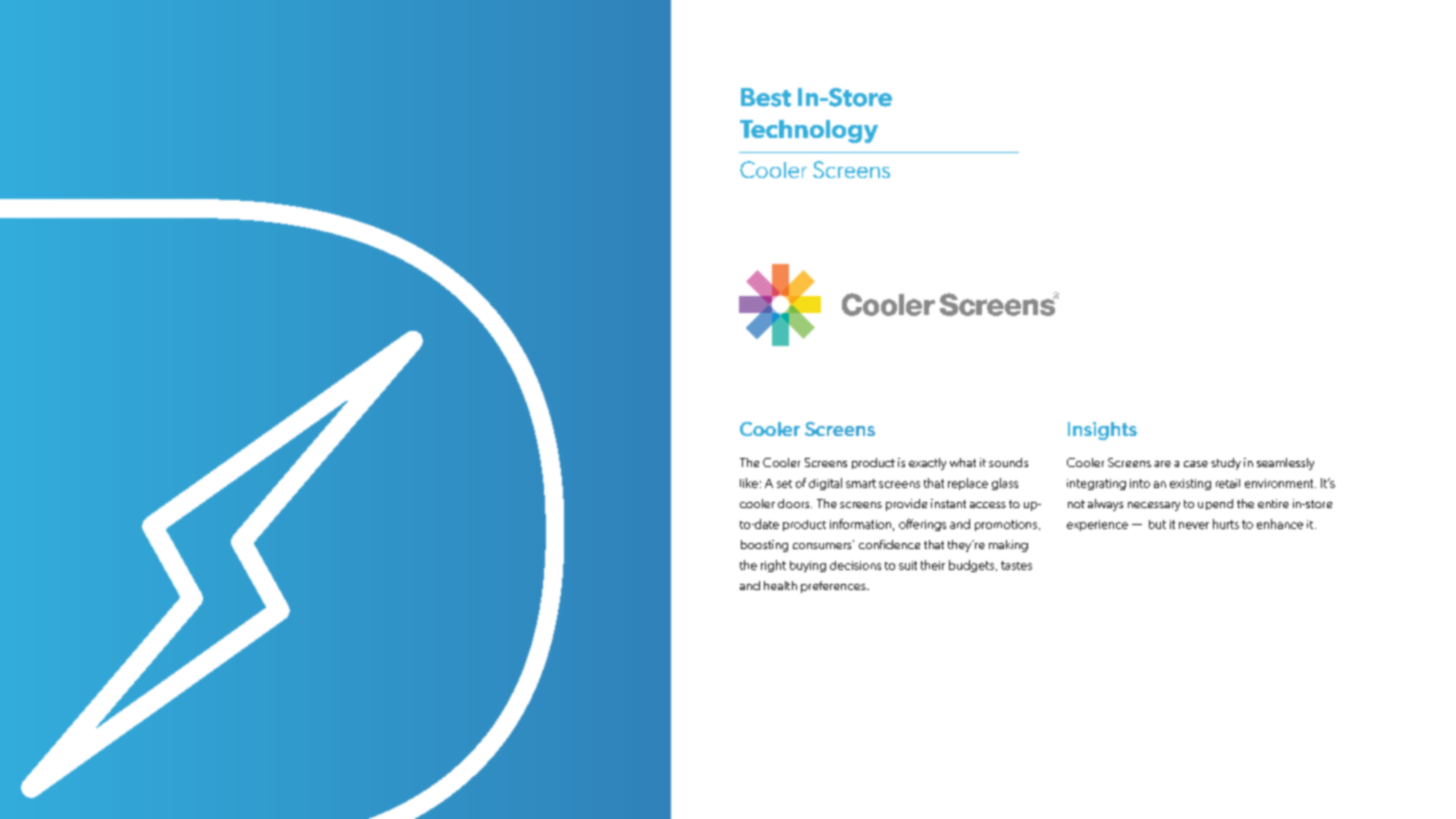 The height and width of the document is (819, 1456). I want to click on buying, so click(808, 566).
